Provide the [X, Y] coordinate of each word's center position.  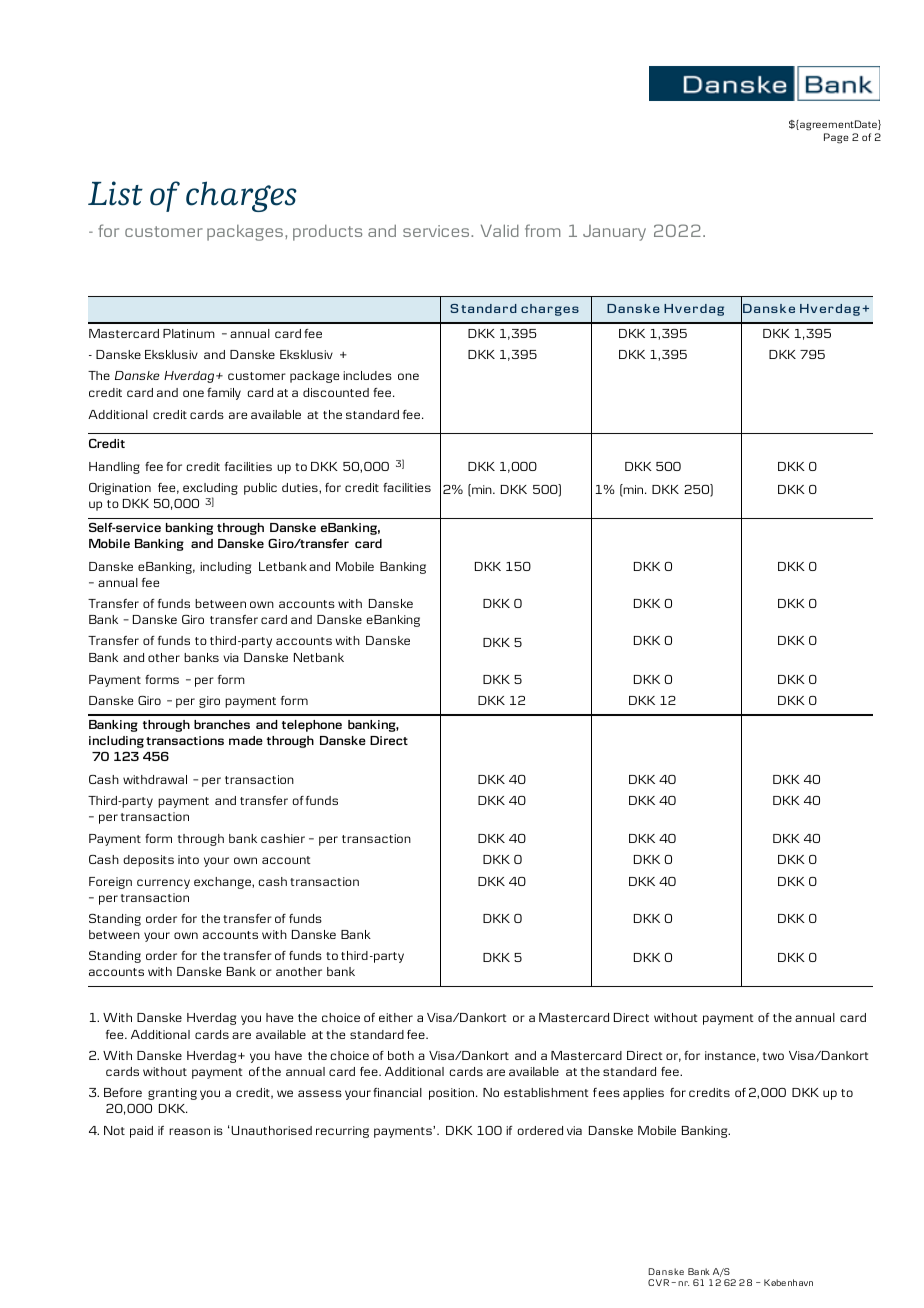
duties [301, 488]
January [614, 233]
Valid [500, 230]
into [188, 859]
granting [172, 1094]
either [396, 1017]
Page [836, 138]
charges [241, 196]
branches [222, 724]
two [773, 1056]
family [224, 394]
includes [367, 375]
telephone [312, 726]
